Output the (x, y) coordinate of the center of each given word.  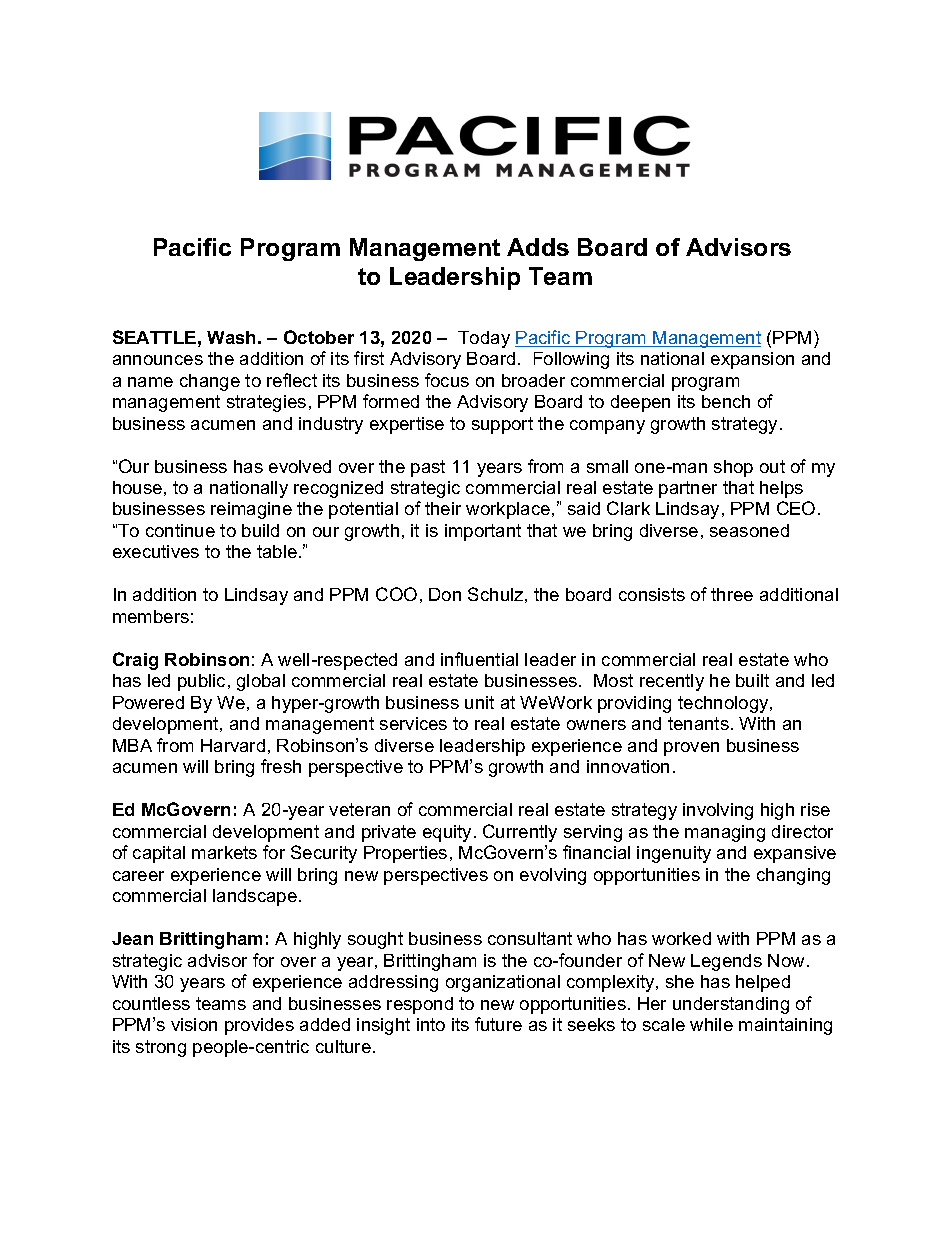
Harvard (233, 745)
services (413, 723)
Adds (538, 247)
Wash (231, 337)
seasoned (749, 530)
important (483, 532)
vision (194, 1024)
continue (180, 530)
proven (691, 749)
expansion (752, 360)
